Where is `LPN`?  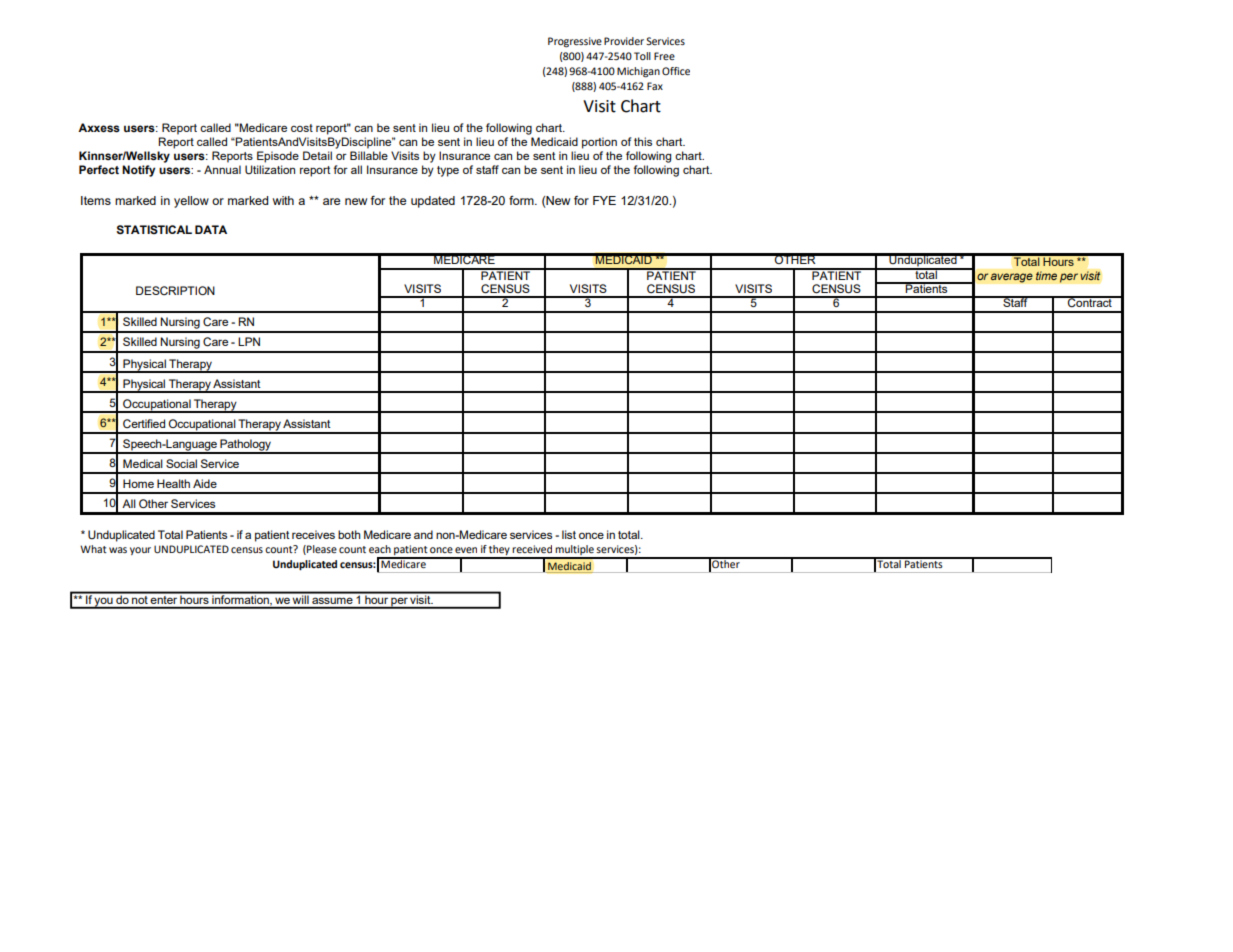 LPN is located at coordinates (249, 341).
